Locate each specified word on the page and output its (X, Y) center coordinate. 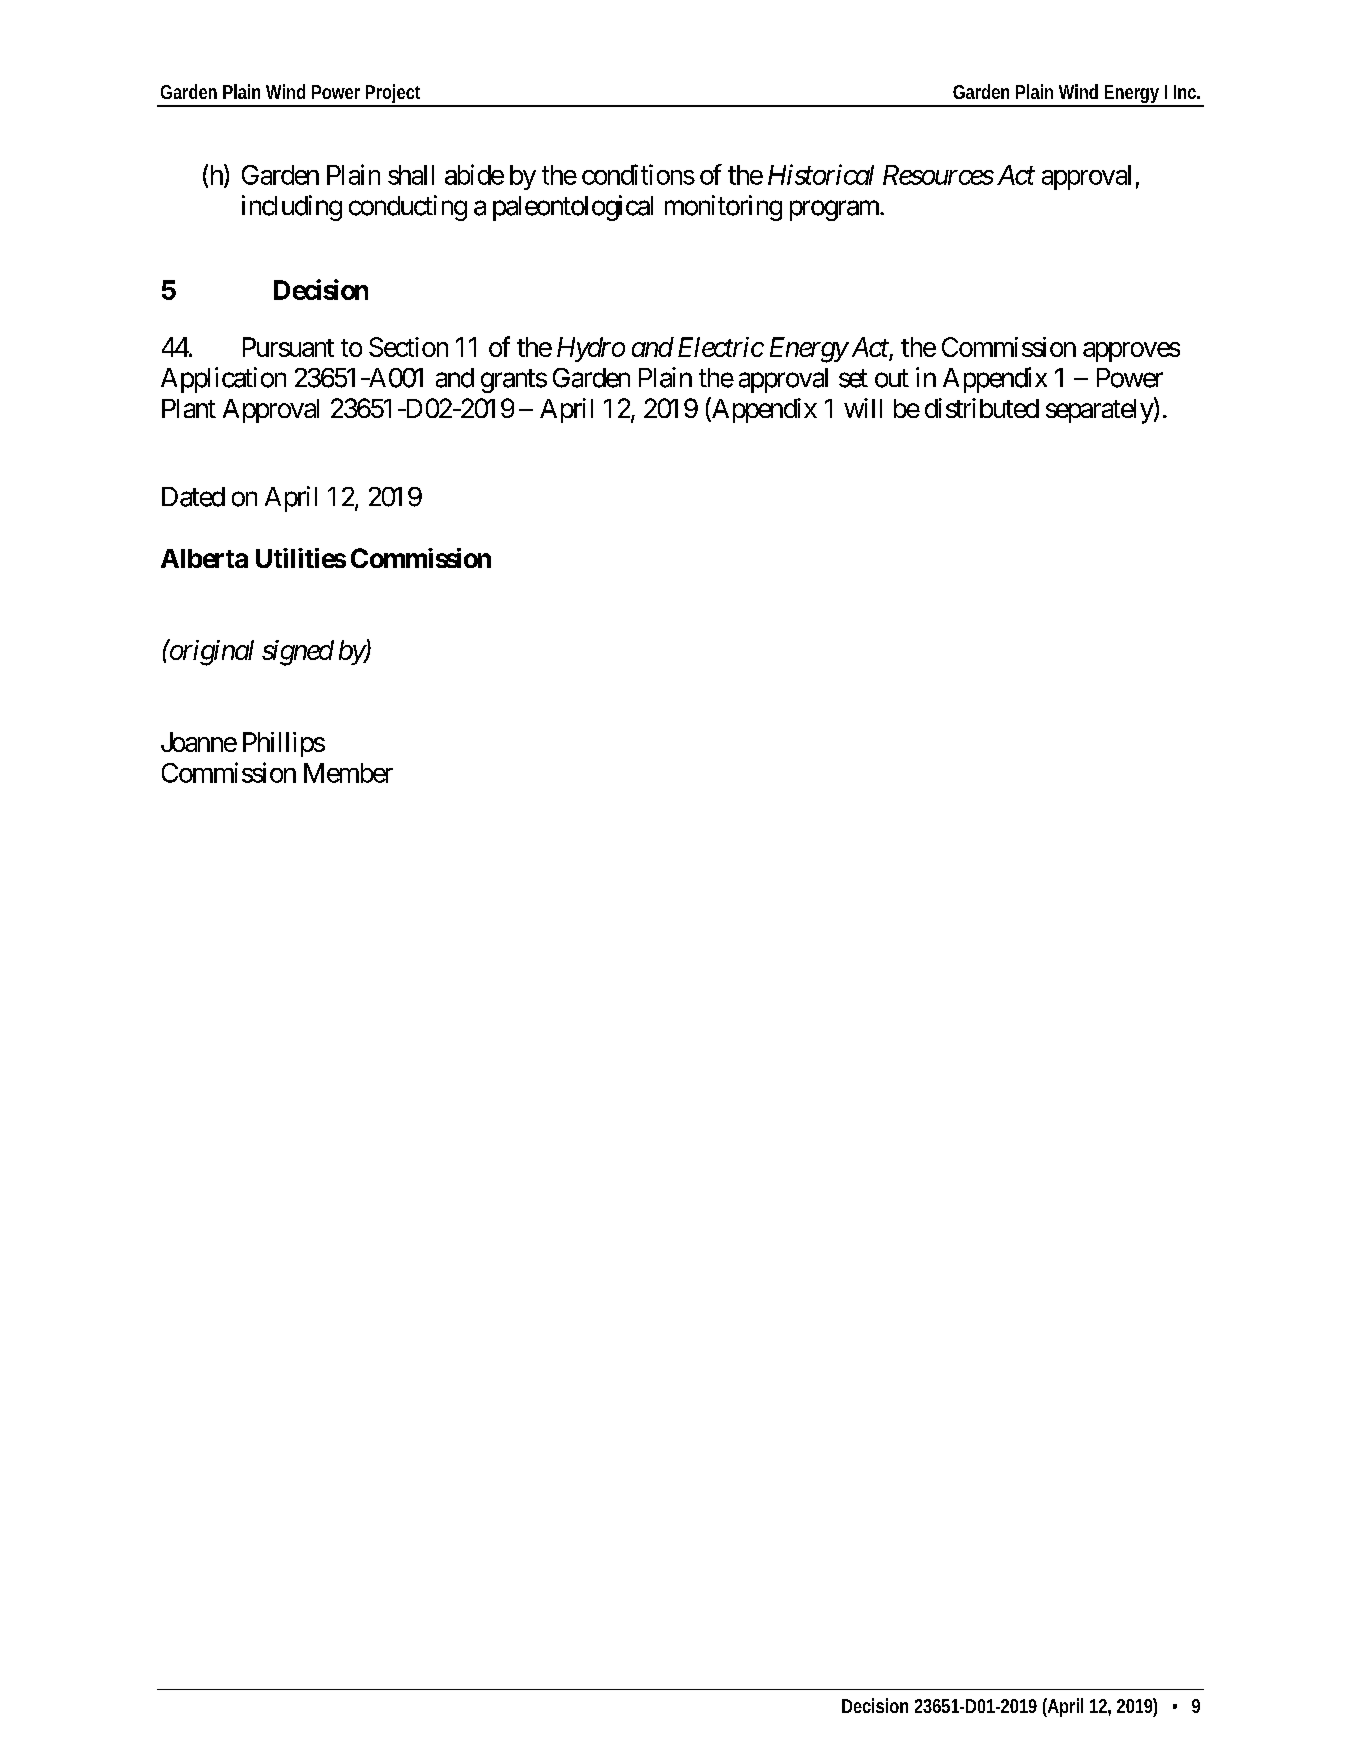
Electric (721, 347)
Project (392, 95)
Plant (189, 408)
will (863, 408)
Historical (821, 174)
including (292, 208)
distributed (982, 408)
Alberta (204, 558)
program (835, 210)
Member (348, 773)
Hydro (591, 349)
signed (298, 653)
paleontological (573, 208)
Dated (193, 497)
